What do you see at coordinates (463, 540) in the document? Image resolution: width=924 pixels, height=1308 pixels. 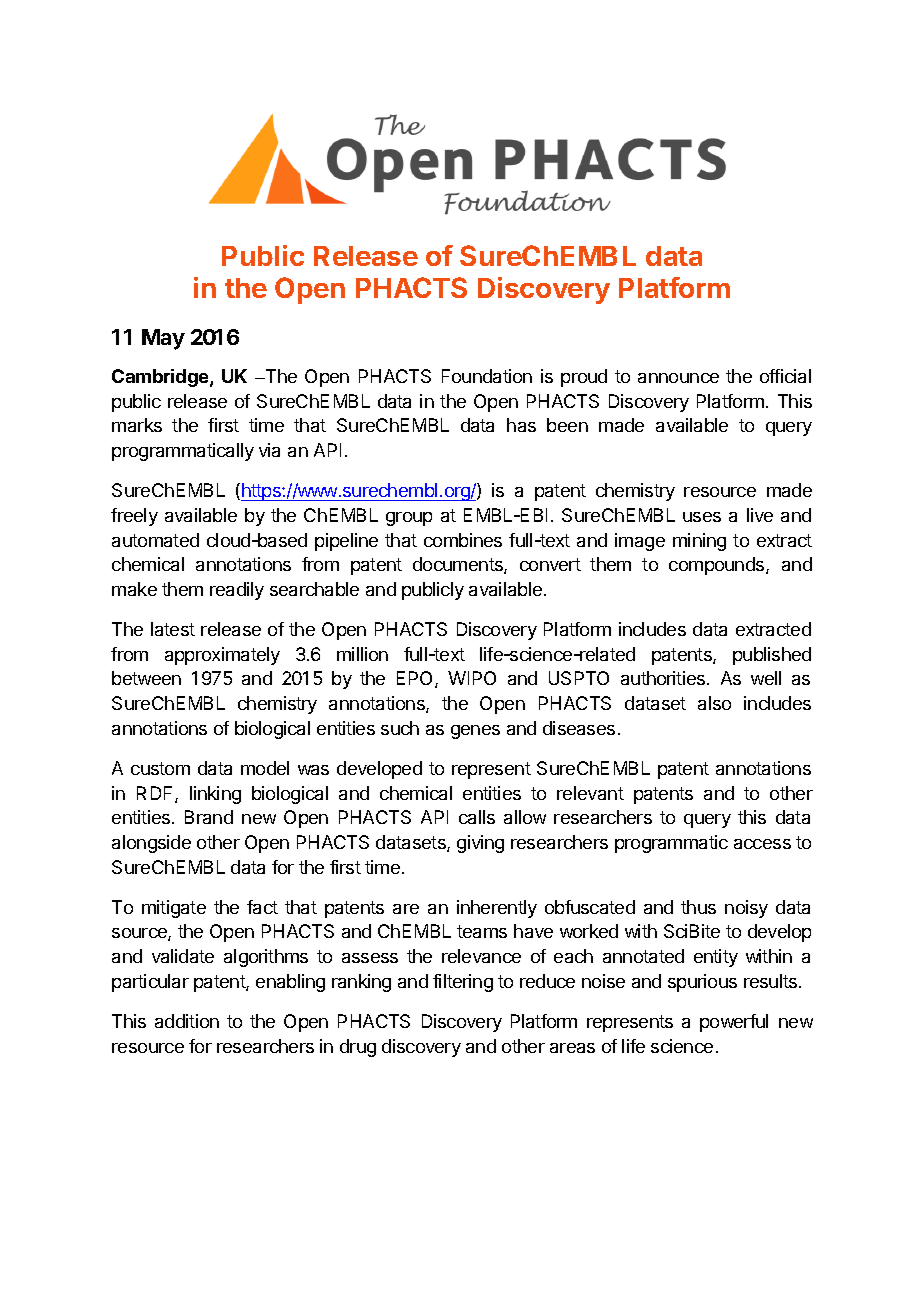 I see `combines` at bounding box center [463, 540].
